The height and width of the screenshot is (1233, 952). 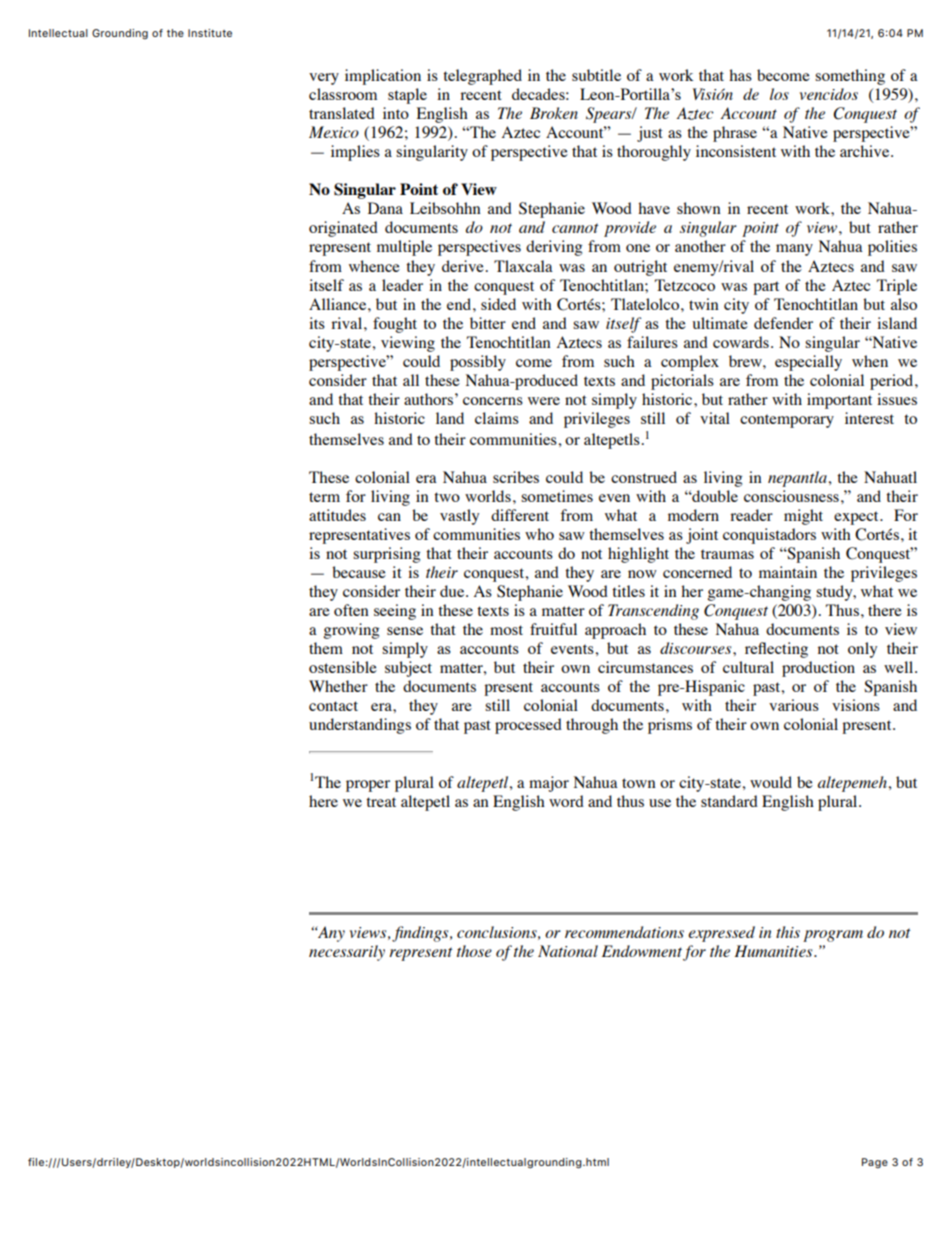 I want to click on necessarily, so click(x=347, y=953).
